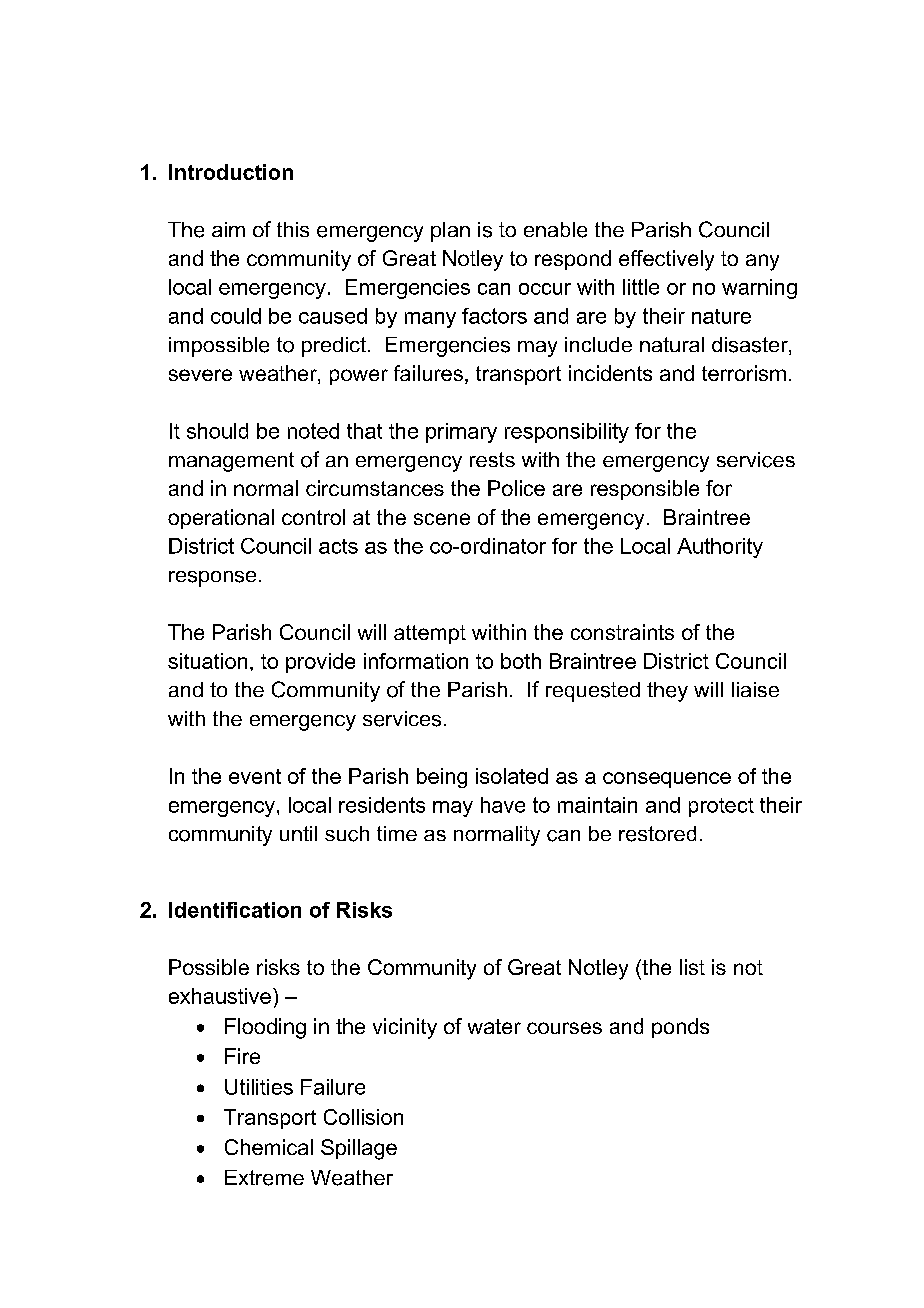 The width and height of the screenshot is (924, 1308). I want to click on ponds, so click(680, 1028).
